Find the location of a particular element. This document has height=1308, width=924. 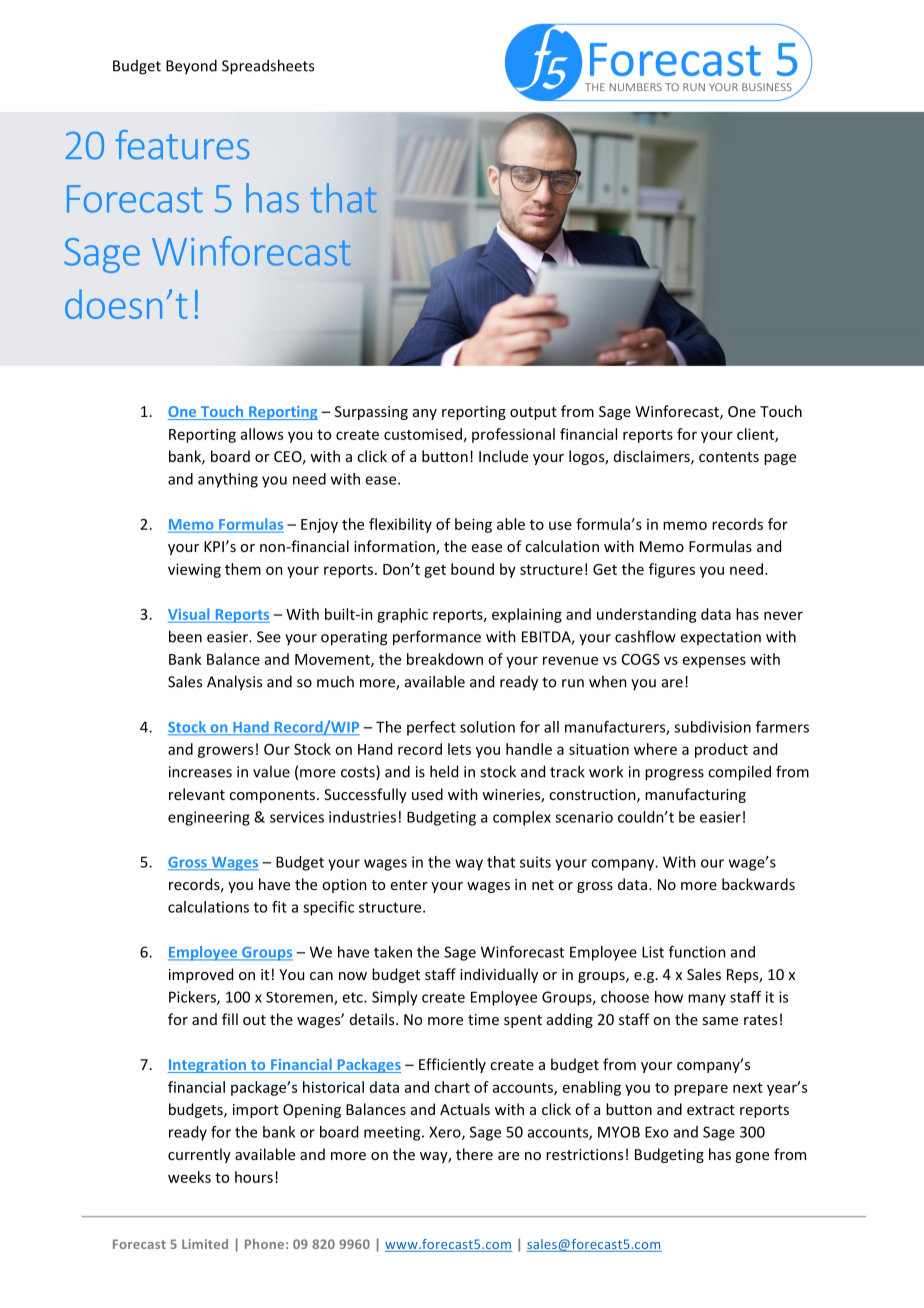

See is located at coordinates (269, 637).
